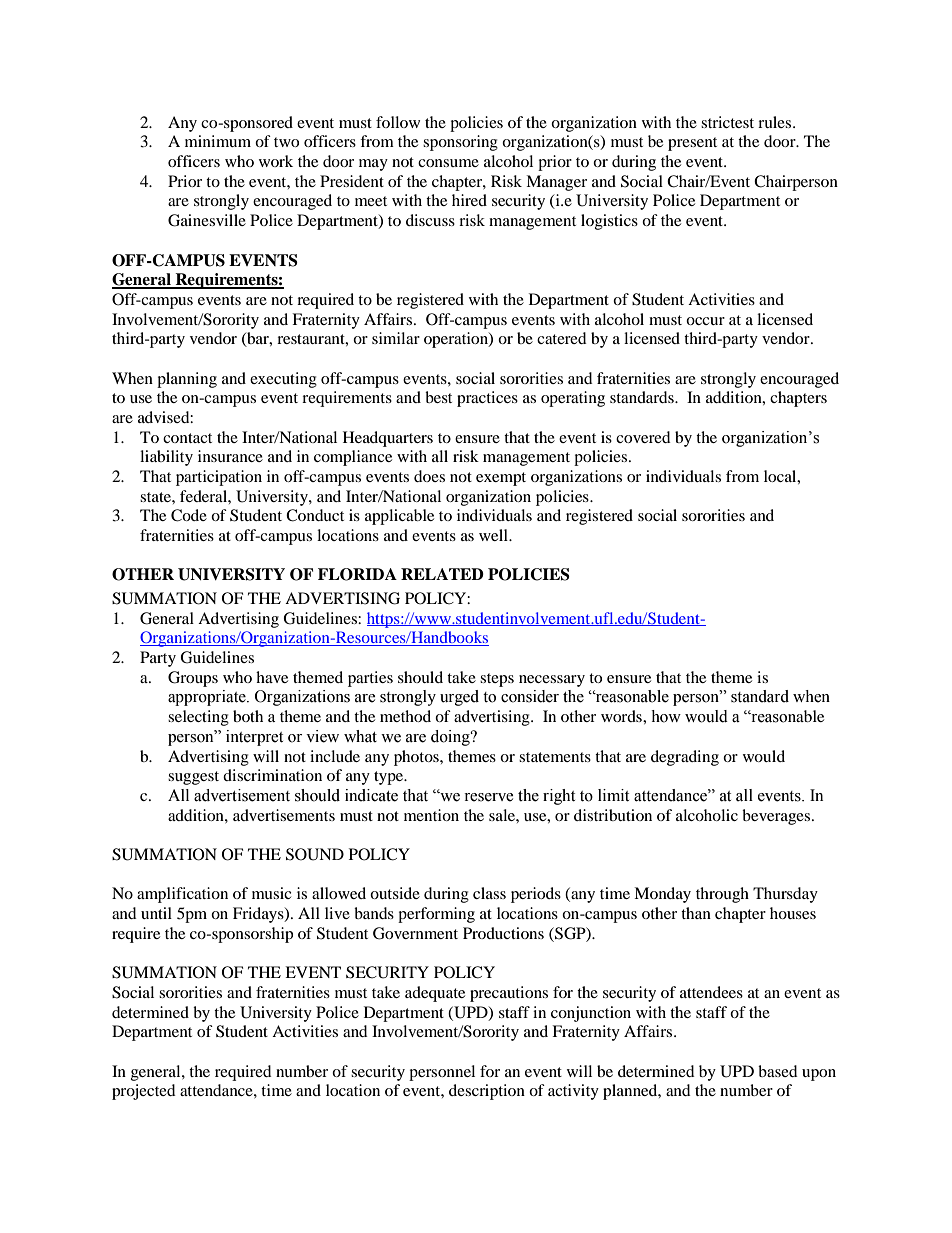 The width and height of the image is (952, 1233). What do you see at coordinates (189, 515) in the image?
I see `Code` at bounding box center [189, 515].
